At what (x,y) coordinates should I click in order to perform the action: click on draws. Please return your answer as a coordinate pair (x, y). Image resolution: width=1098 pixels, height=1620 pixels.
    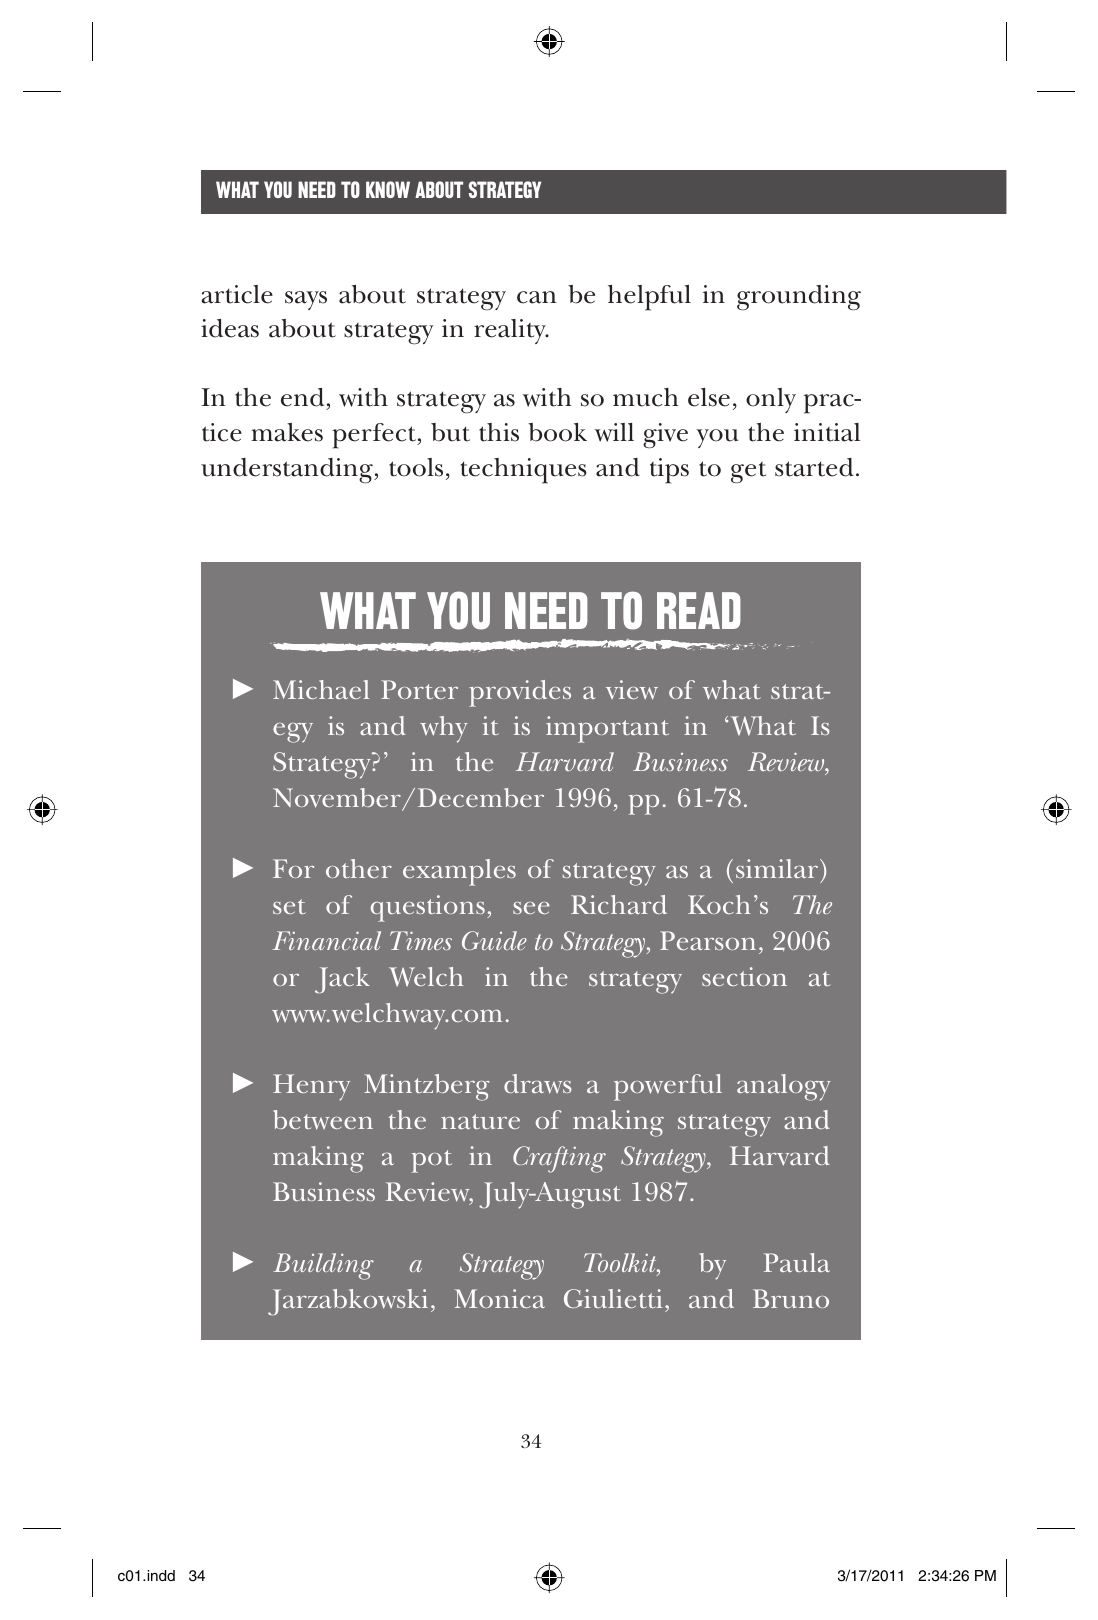
    Looking at the image, I should click on (538, 1084).
